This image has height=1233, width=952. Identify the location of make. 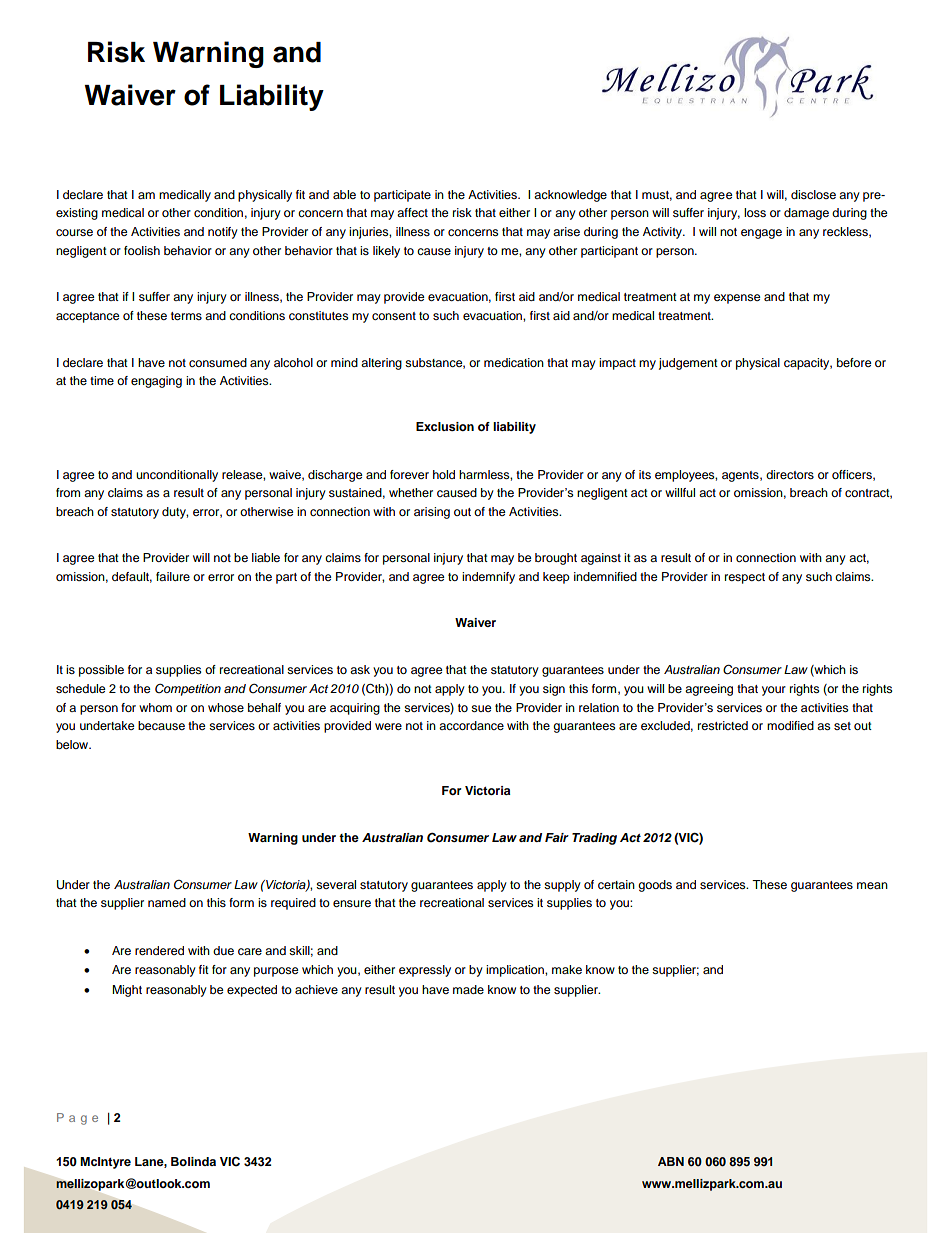
(567, 969).
